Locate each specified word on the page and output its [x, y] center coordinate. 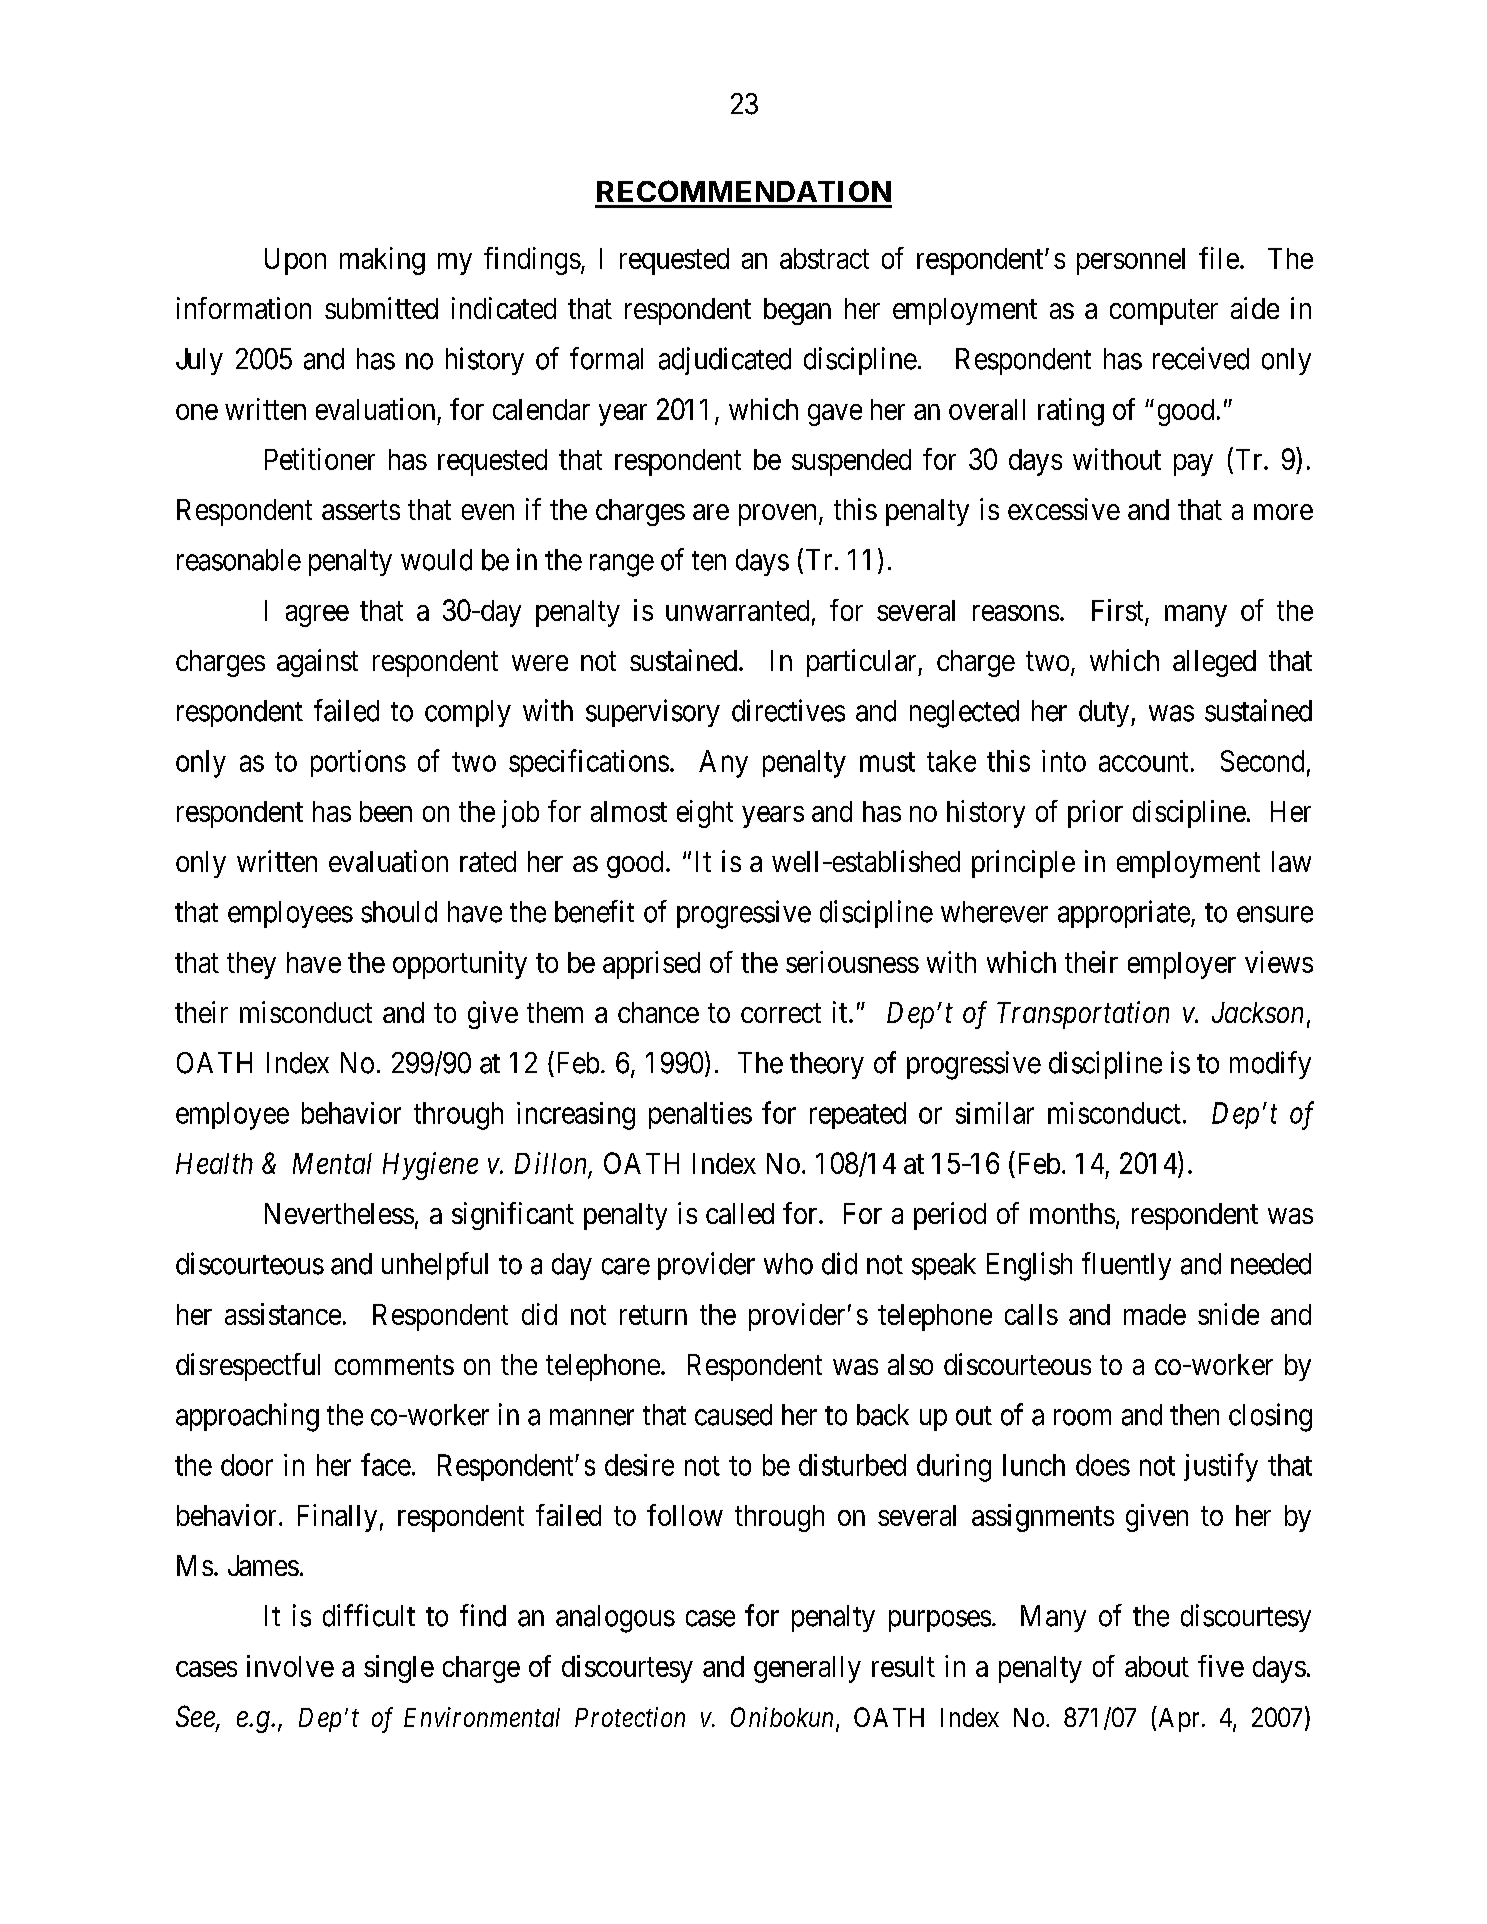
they [251, 965]
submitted [381, 308]
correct [781, 1013]
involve [290, 1666]
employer [1182, 965]
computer [1164, 312]
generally [807, 1669]
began [797, 311]
